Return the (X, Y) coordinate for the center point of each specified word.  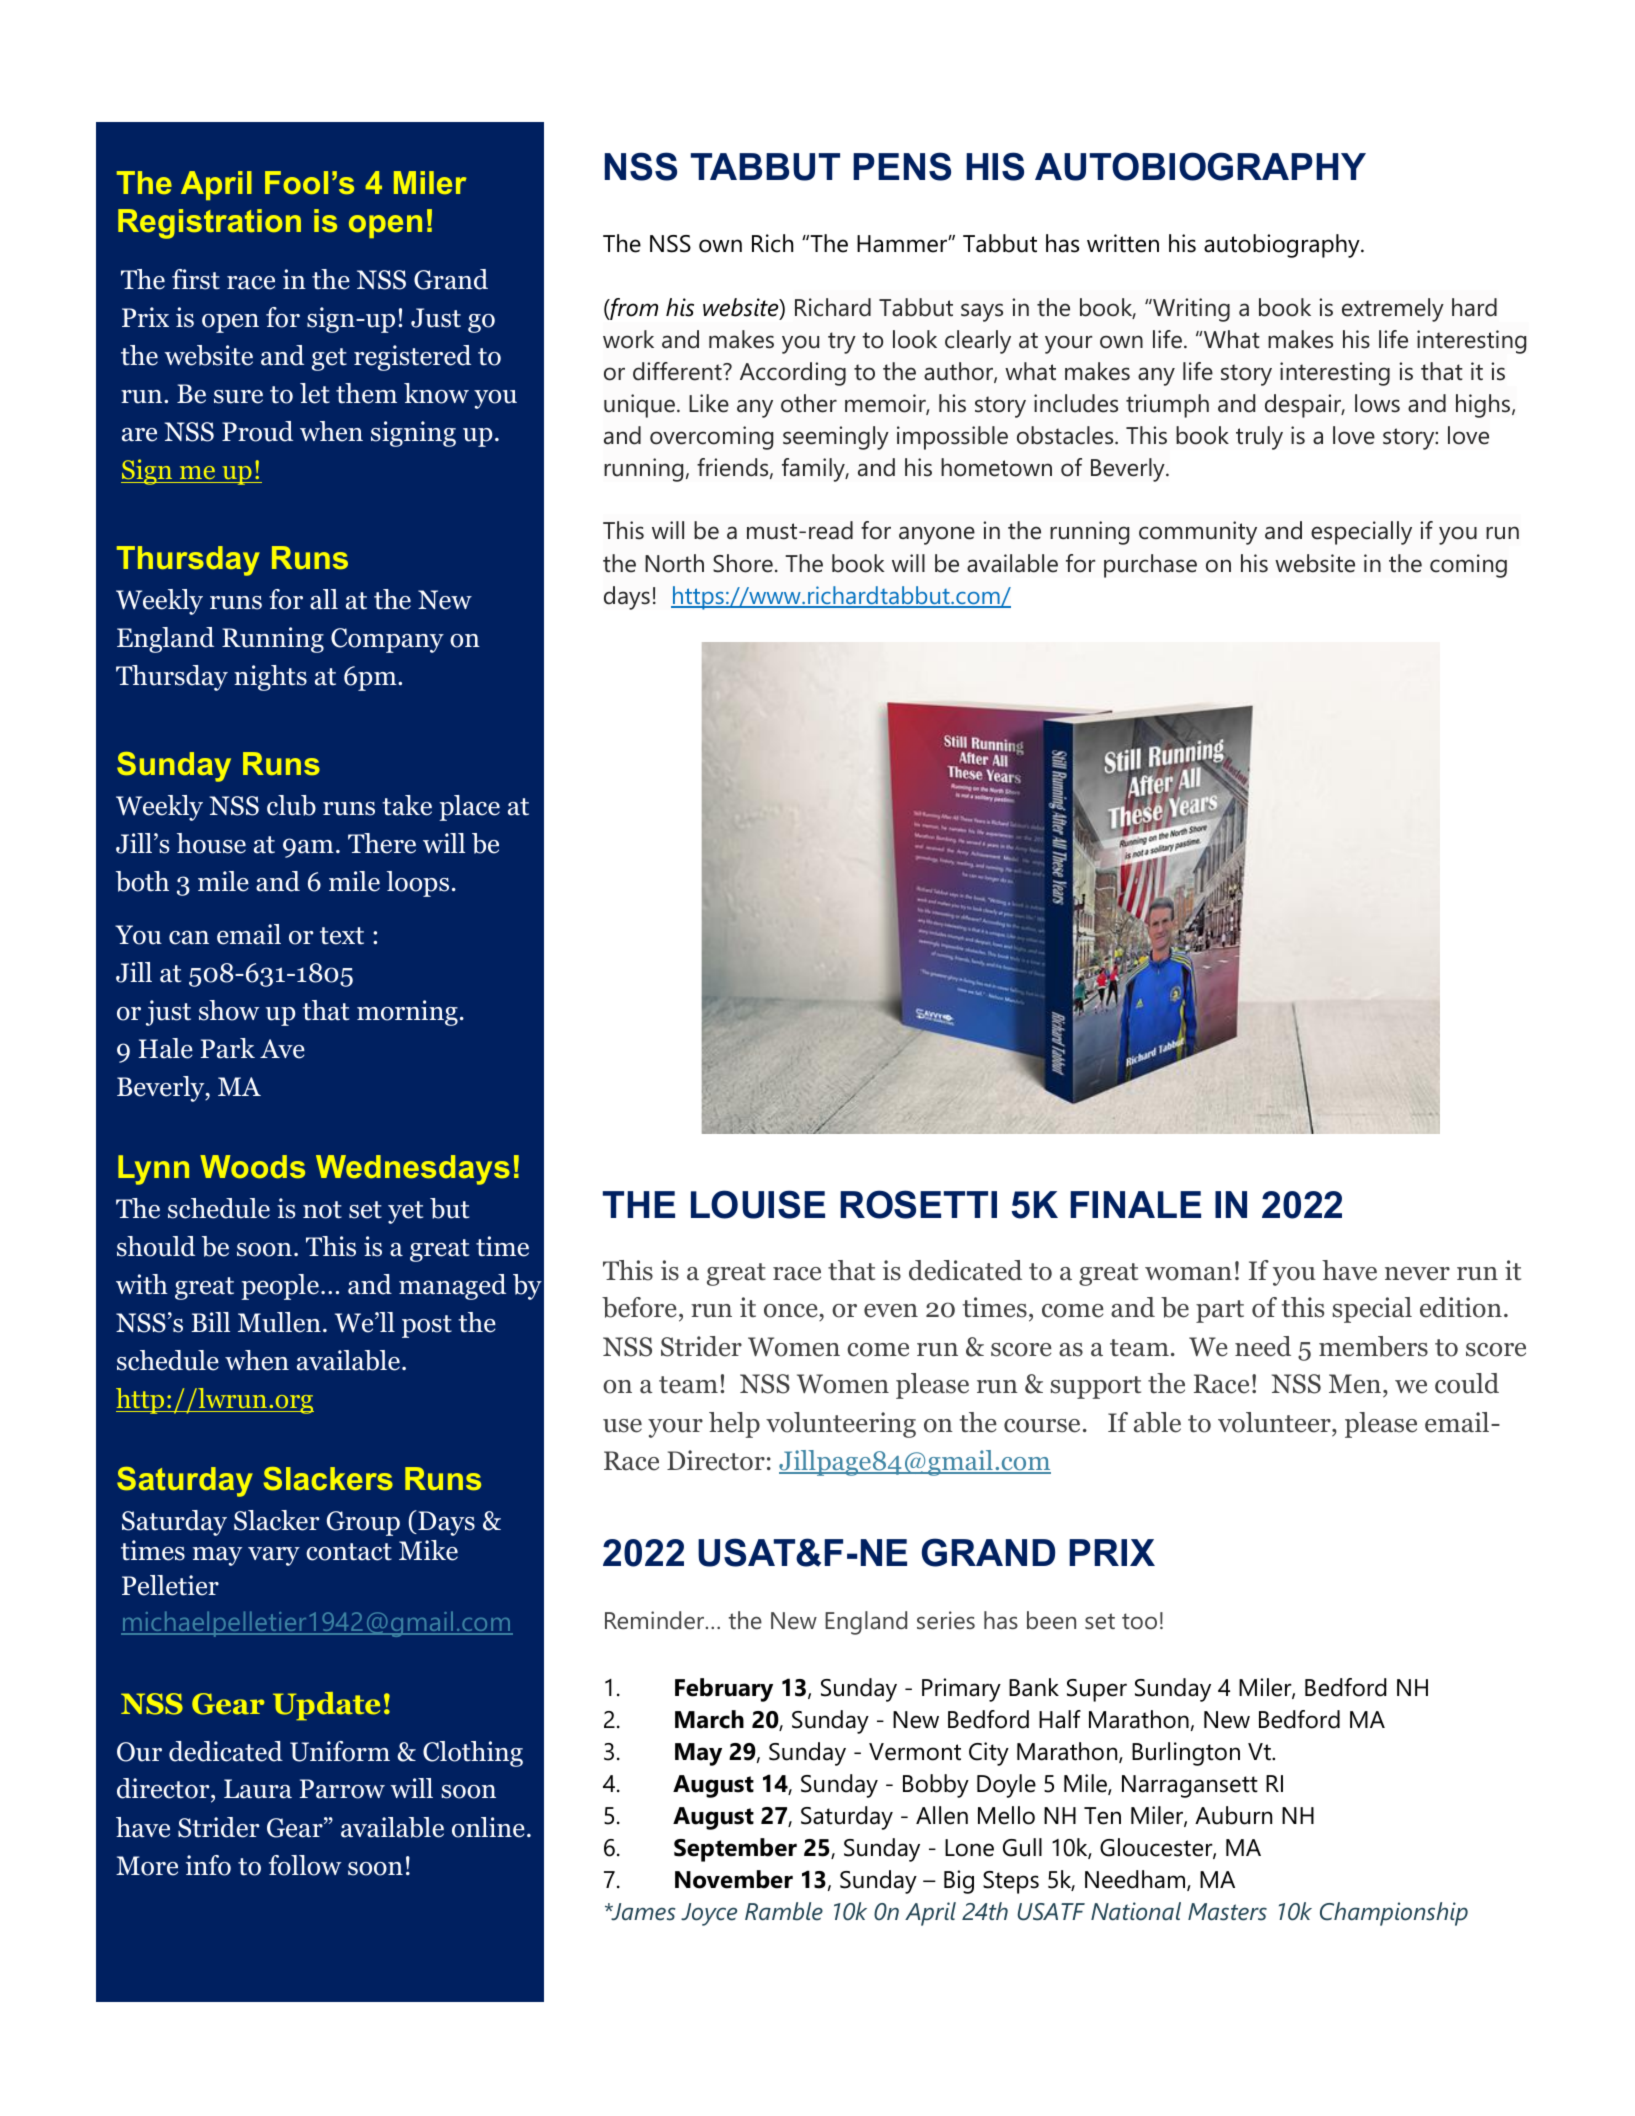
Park (228, 1048)
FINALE (1135, 1204)
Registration (209, 224)
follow (305, 1865)
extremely (1393, 310)
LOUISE (758, 1204)
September (735, 1850)
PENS (902, 166)
